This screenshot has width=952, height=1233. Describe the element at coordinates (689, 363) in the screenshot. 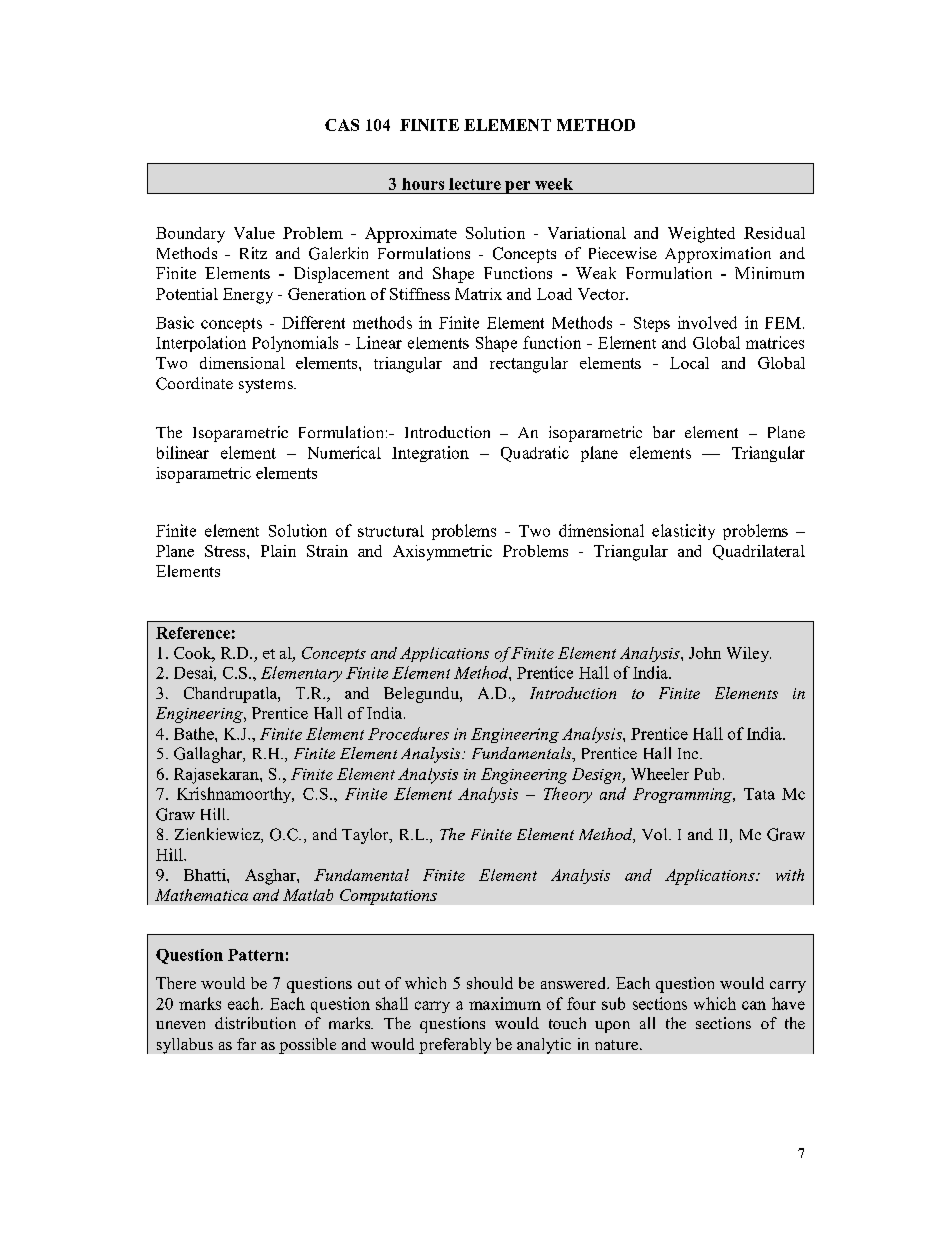

I see `Local` at that location.
